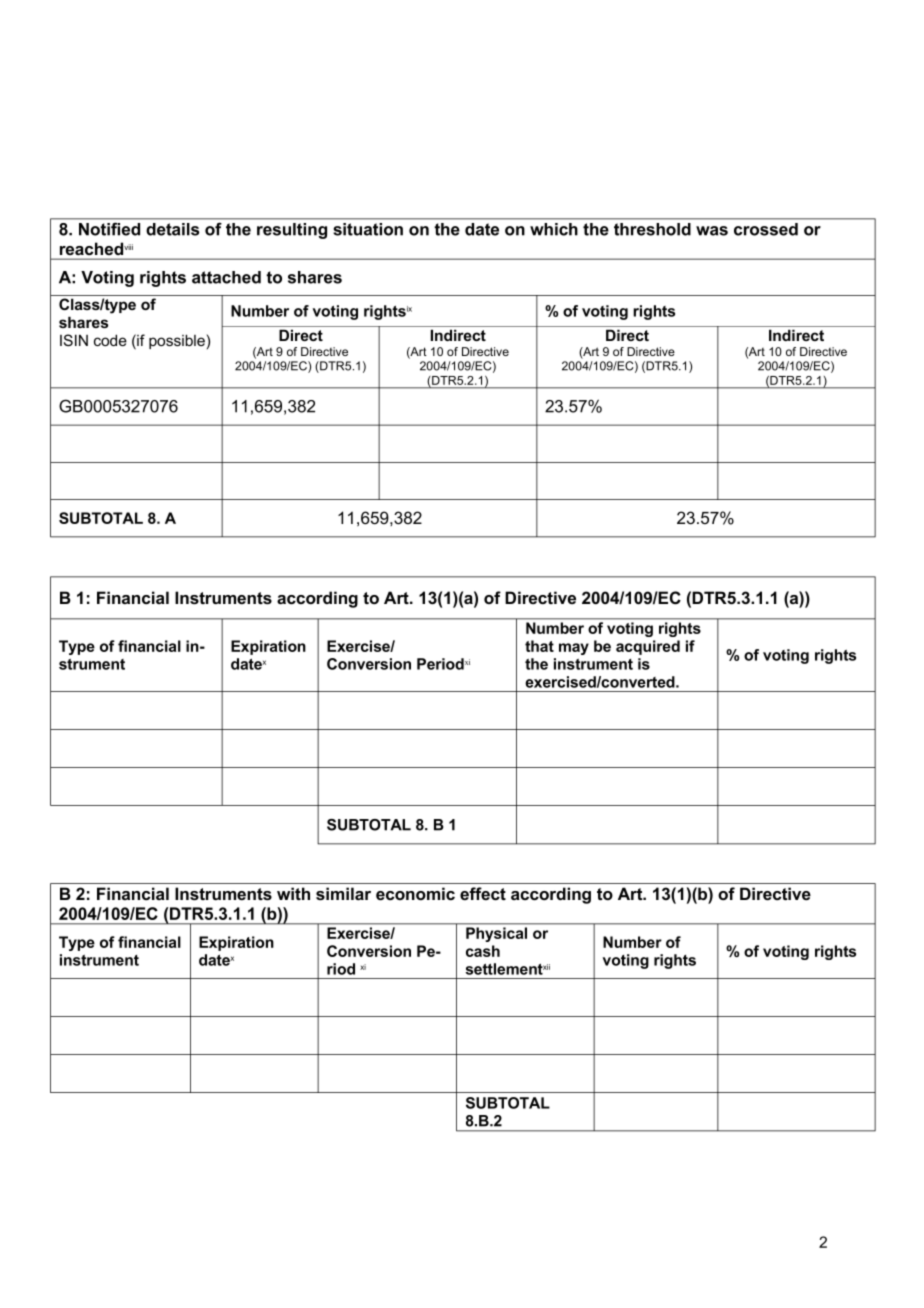  Describe the element at coordinates (368, 229) in the document. I see `situation` at that location.
